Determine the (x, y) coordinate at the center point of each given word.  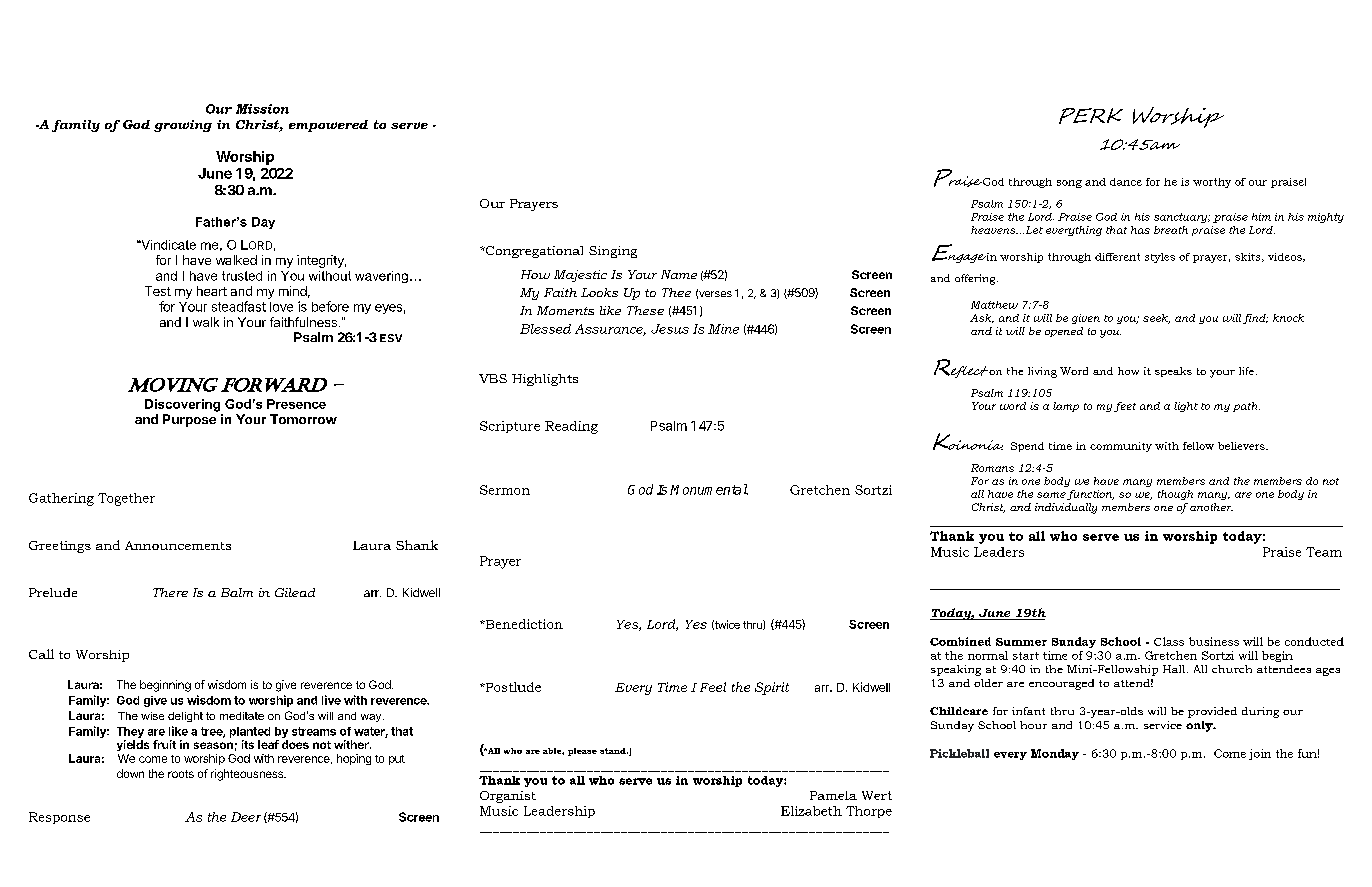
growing (183, 126)
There (170, 592)
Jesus (670, 329)
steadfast (239, 306)
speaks (1173, 372)
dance (1126, 182)
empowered (328, 126)
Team (1324, 552)
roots (181, 774)
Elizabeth (811, 811)
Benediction (523, 624)
